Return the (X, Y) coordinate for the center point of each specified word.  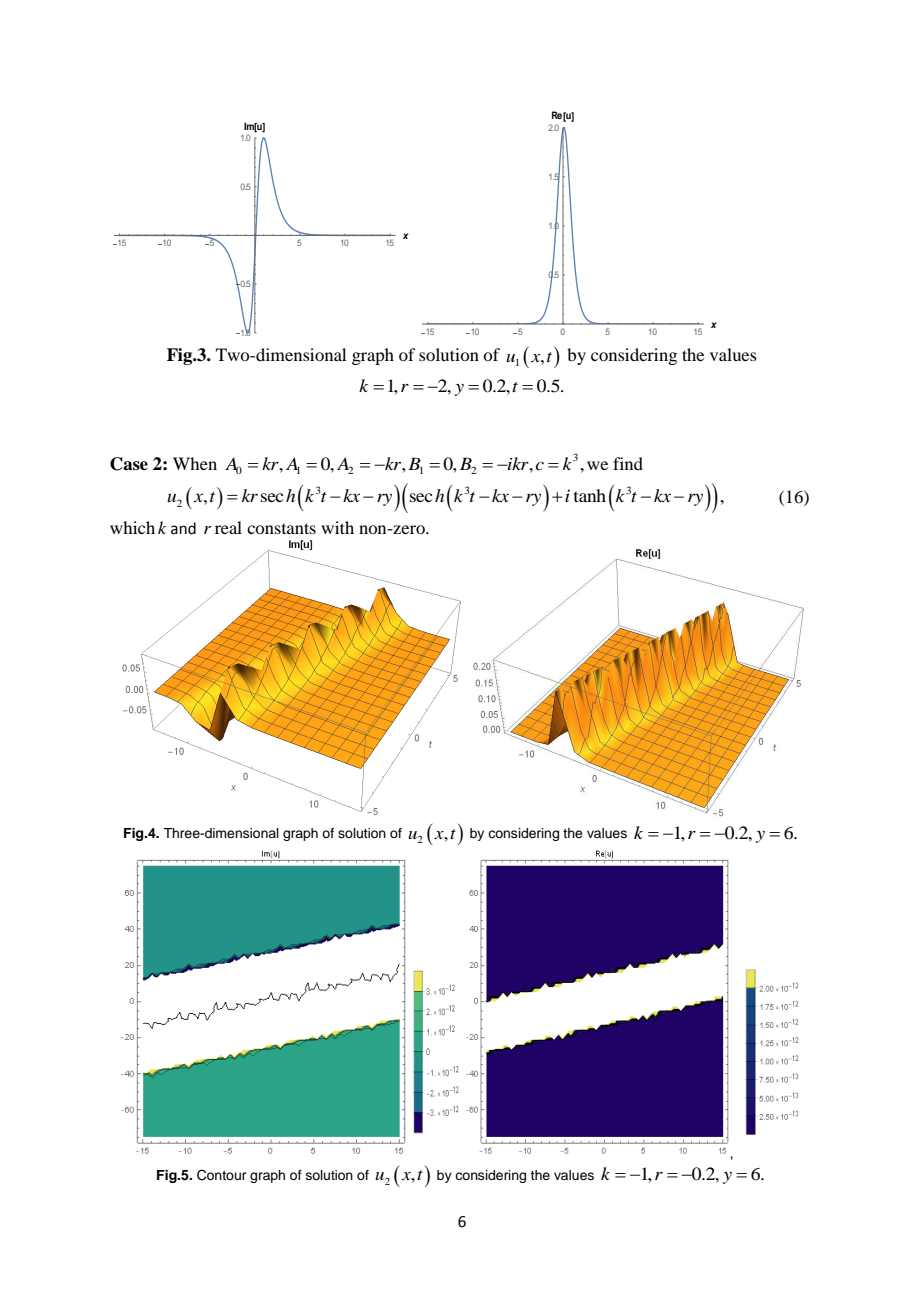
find (628, 463)
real (228, 527)
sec (272, 497)
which (132, 527)
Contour (222, 1175)
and (183, 528)
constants (281, 528)
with (337, 527)
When (195, 463)
